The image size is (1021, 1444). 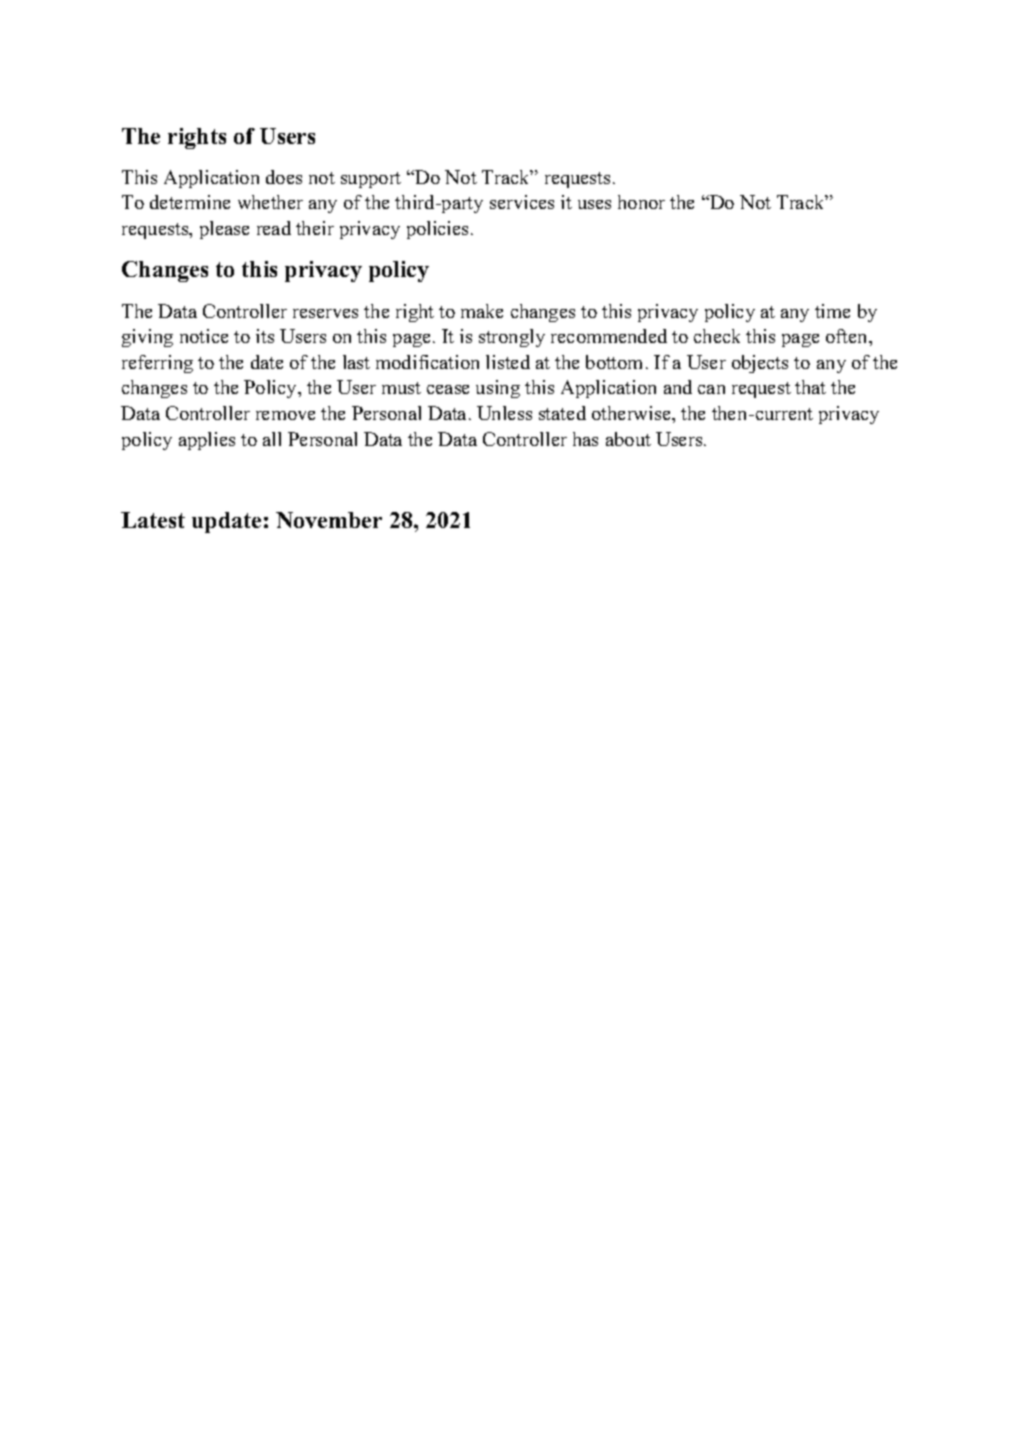 I want to click on objects, so click(x=760, y=364).
